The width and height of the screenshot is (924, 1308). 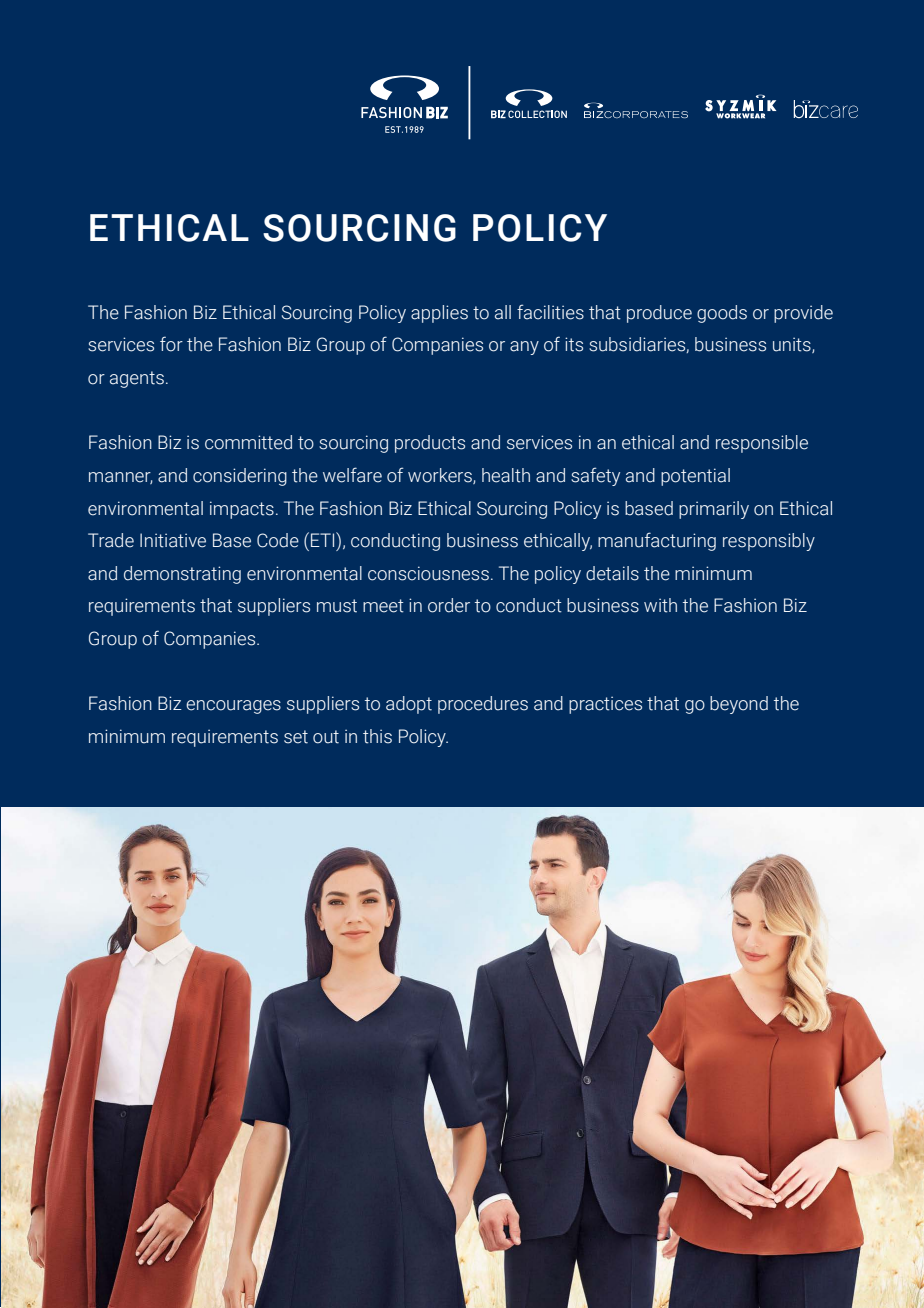 What do you see at coordinates (762, 444) in the screenshot?
I see `responsible` at bounding box center [762, 444].
